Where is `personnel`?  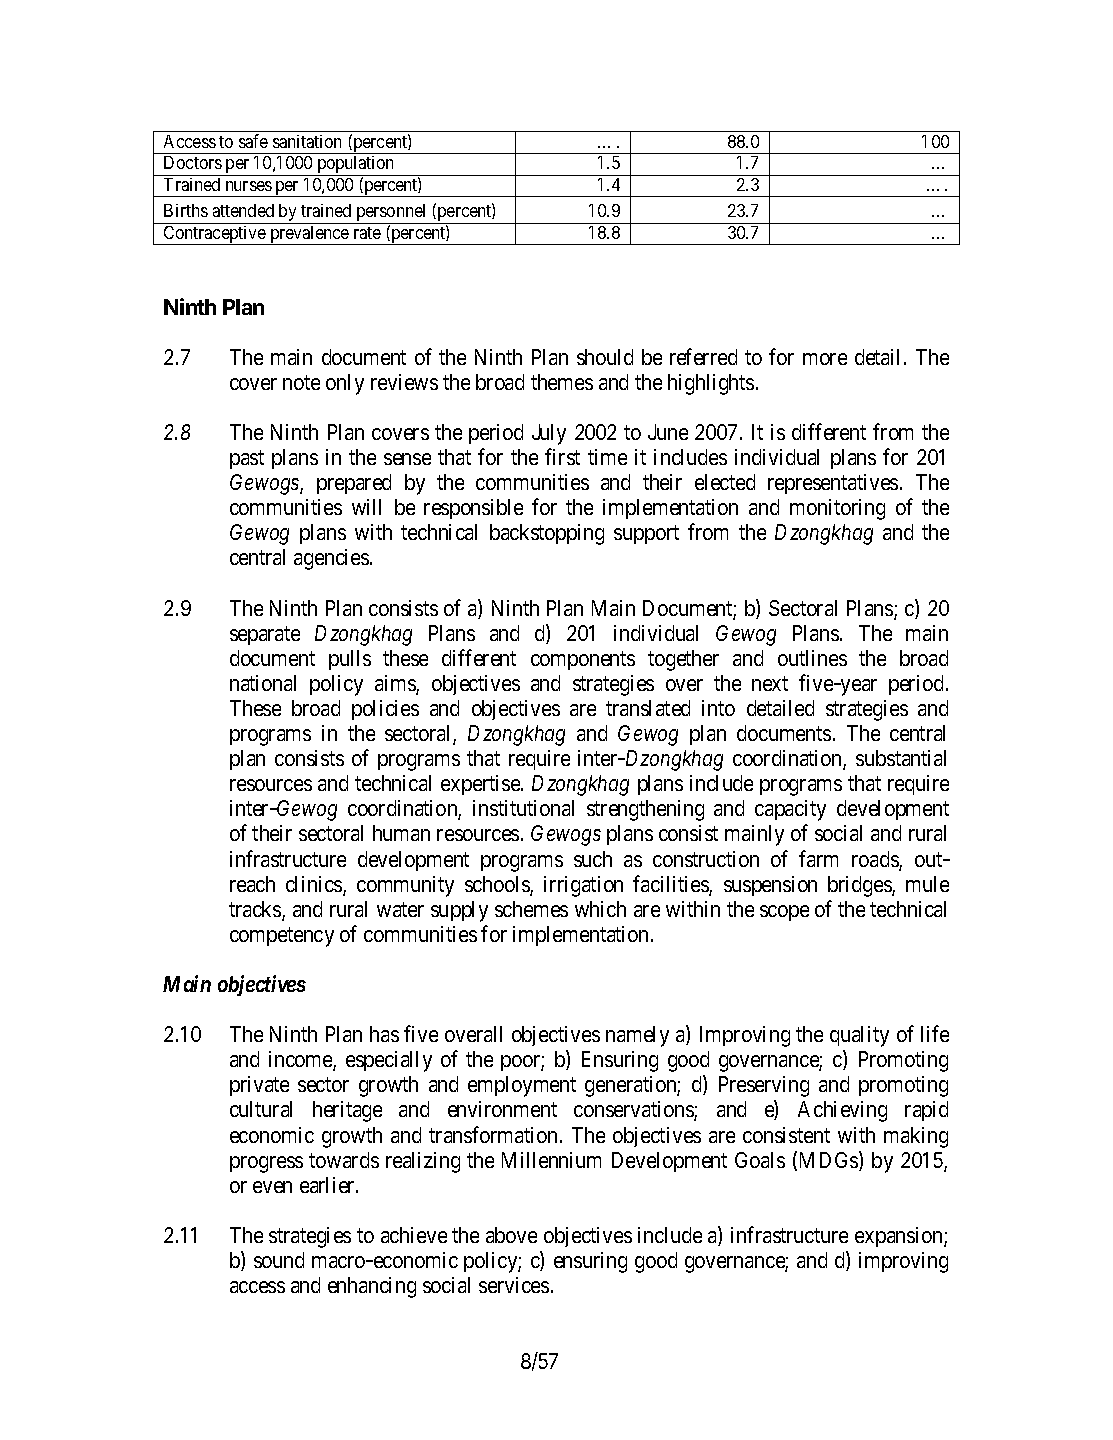
personnel is located at coordinates (391, 214).
